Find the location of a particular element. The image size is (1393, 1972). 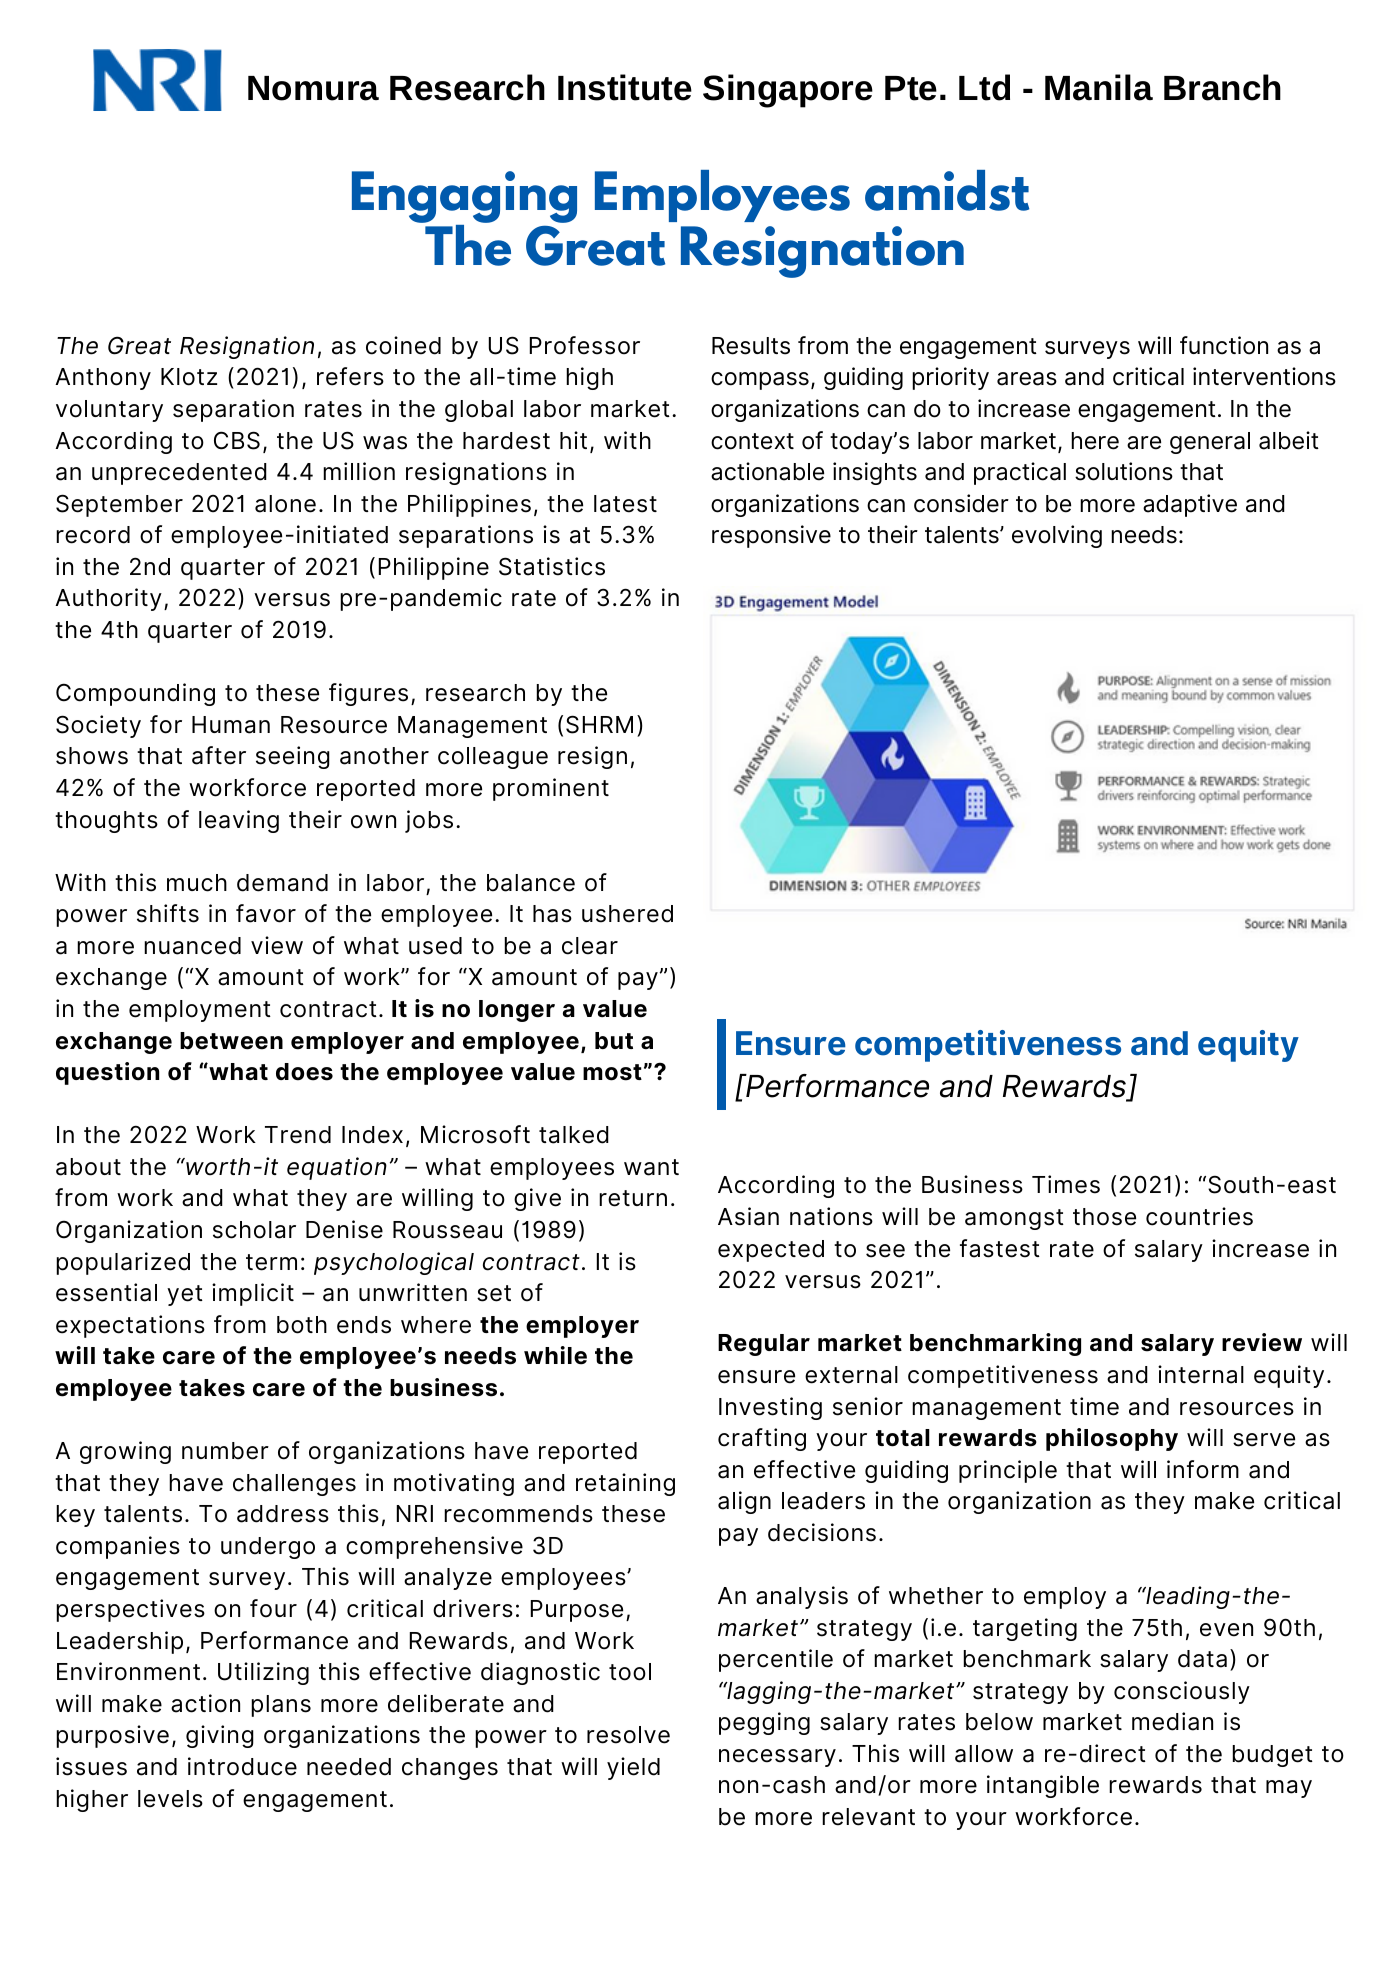

those is located at coordinates (1104, 1217).
